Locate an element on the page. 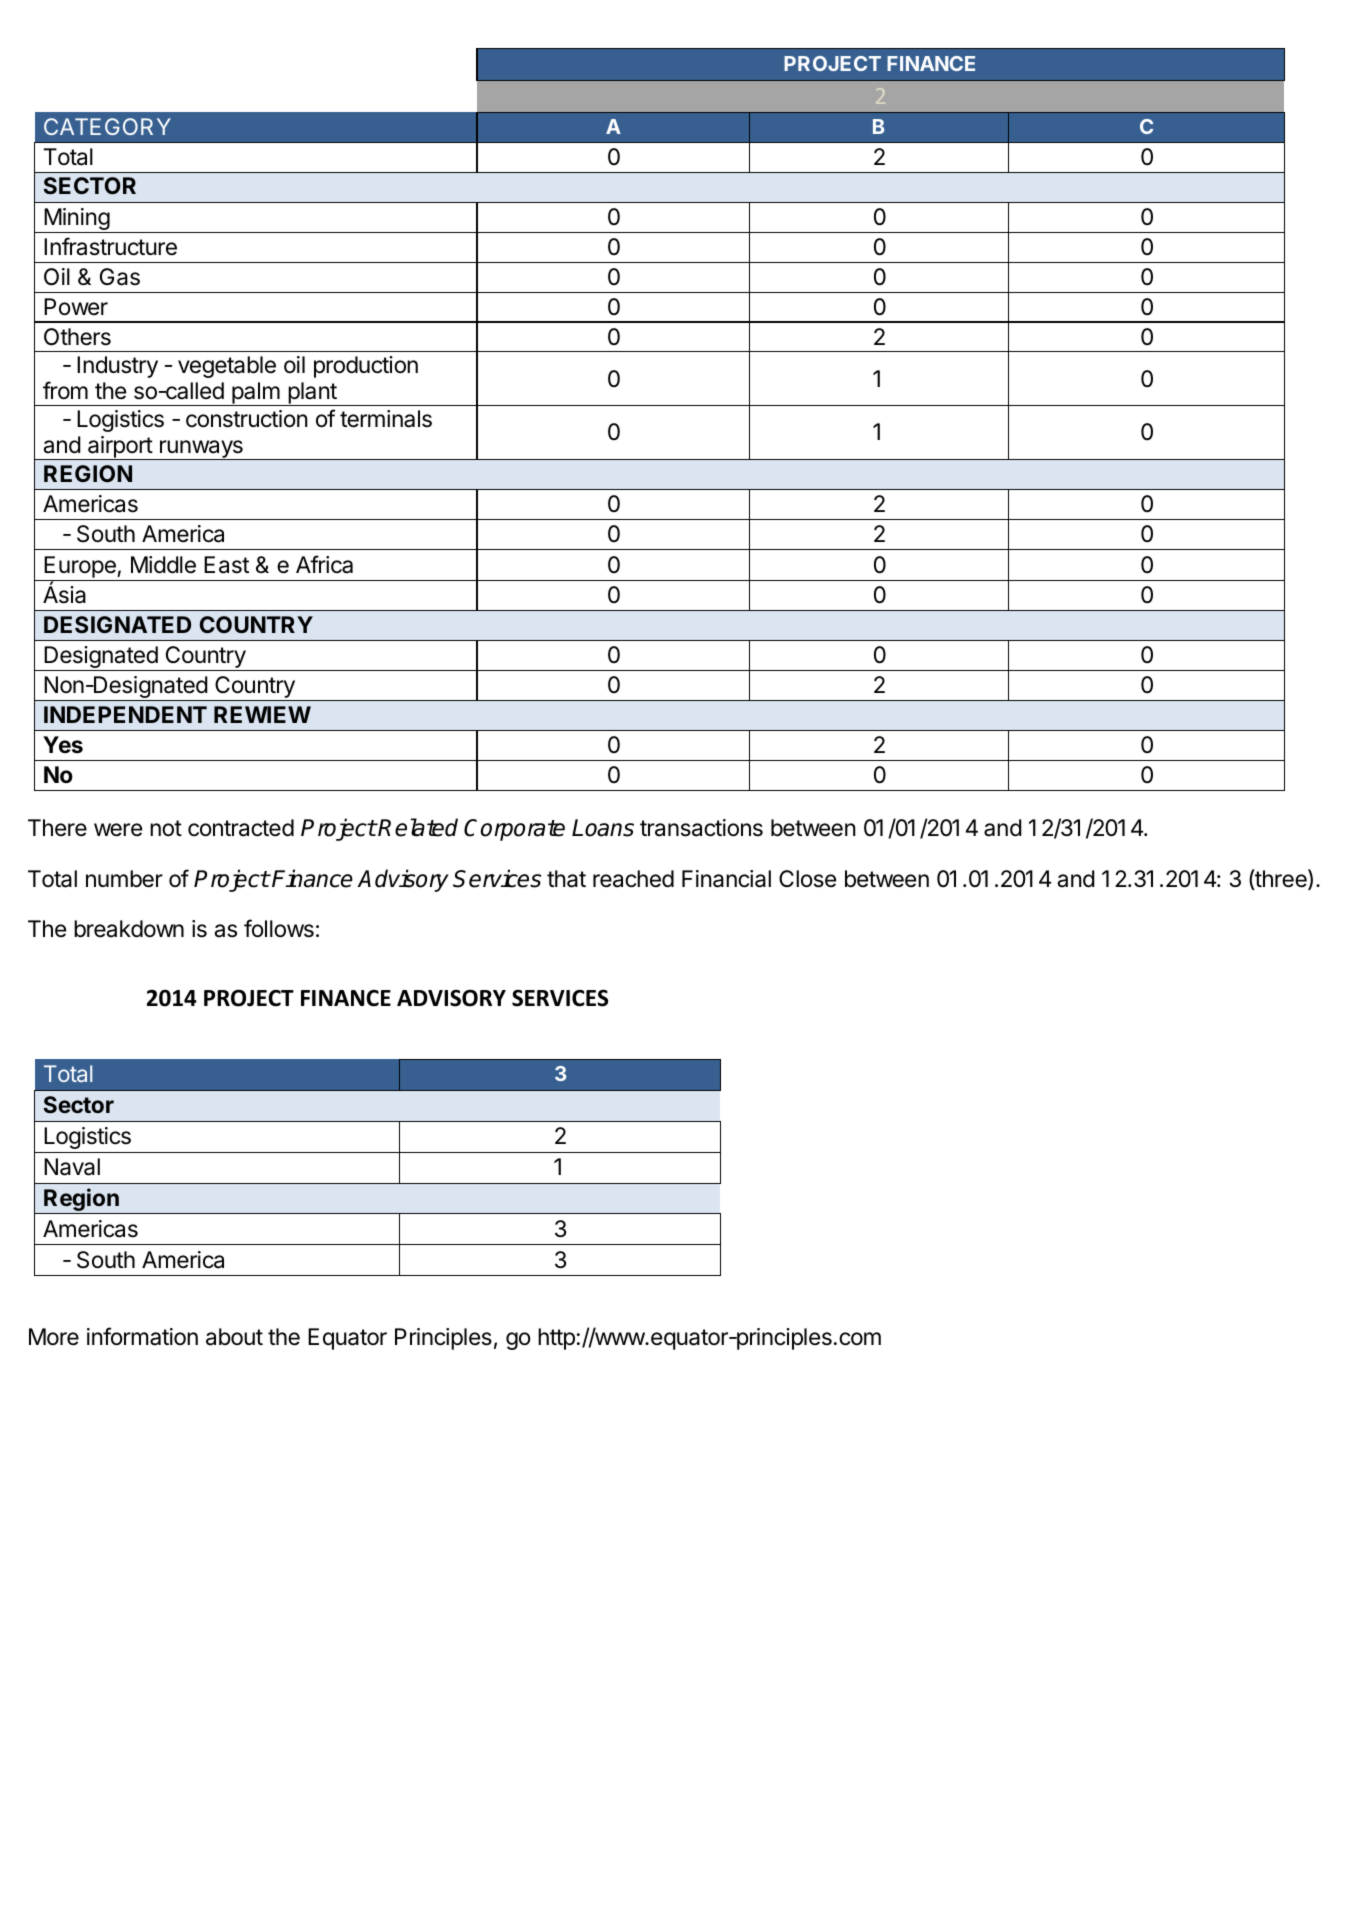 The image size is (1362, 1926). information is located at coordinates (142, 1336).
